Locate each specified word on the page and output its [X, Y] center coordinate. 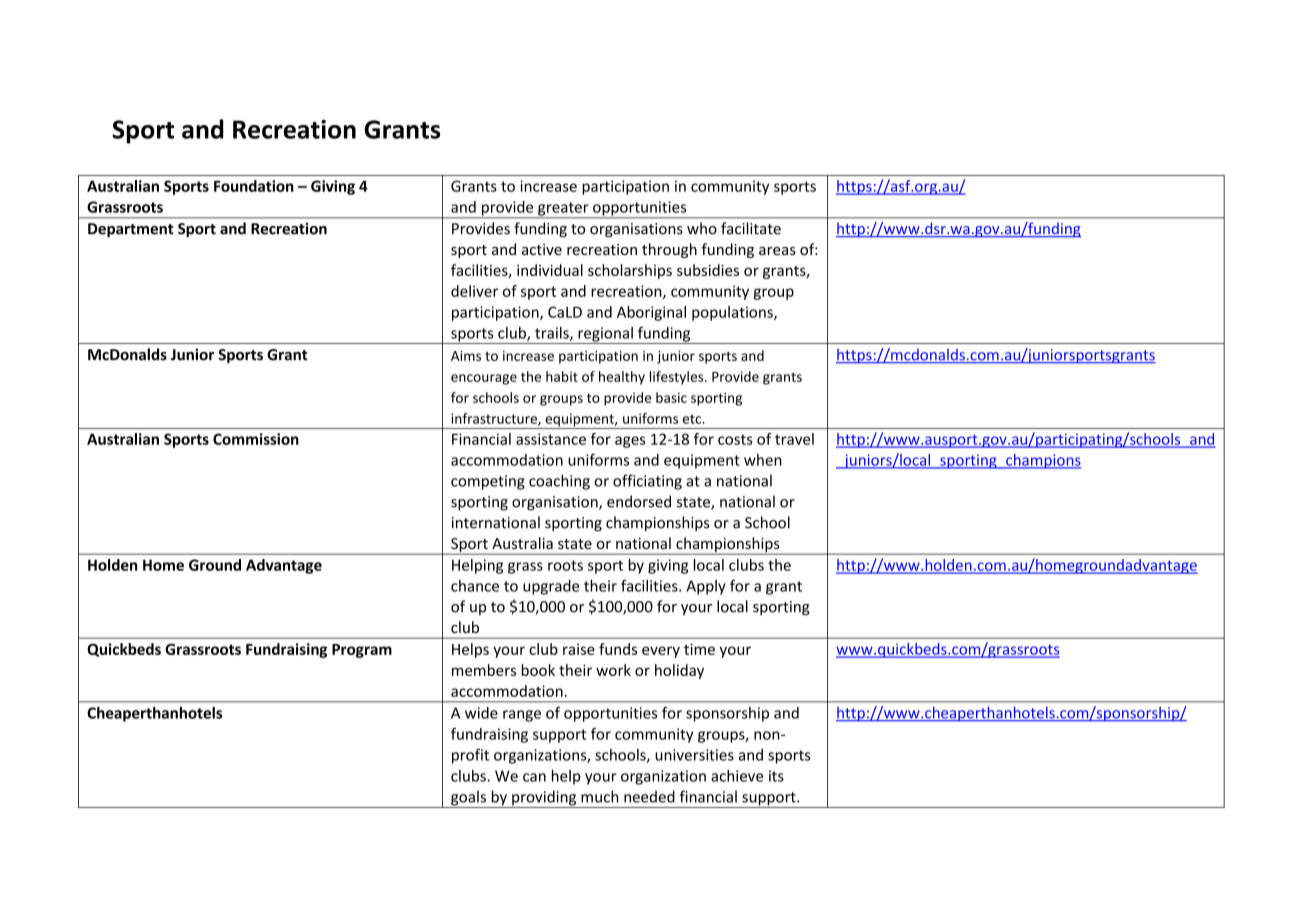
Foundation [254, 186]
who [702, 228]
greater [563, 210]
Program [362, 651]
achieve [737, 776]
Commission [256, 439]
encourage [484, 379]
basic [671, 397]
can [534, 777]
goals [468, 799]
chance [475, 586]
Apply [706, 587]
